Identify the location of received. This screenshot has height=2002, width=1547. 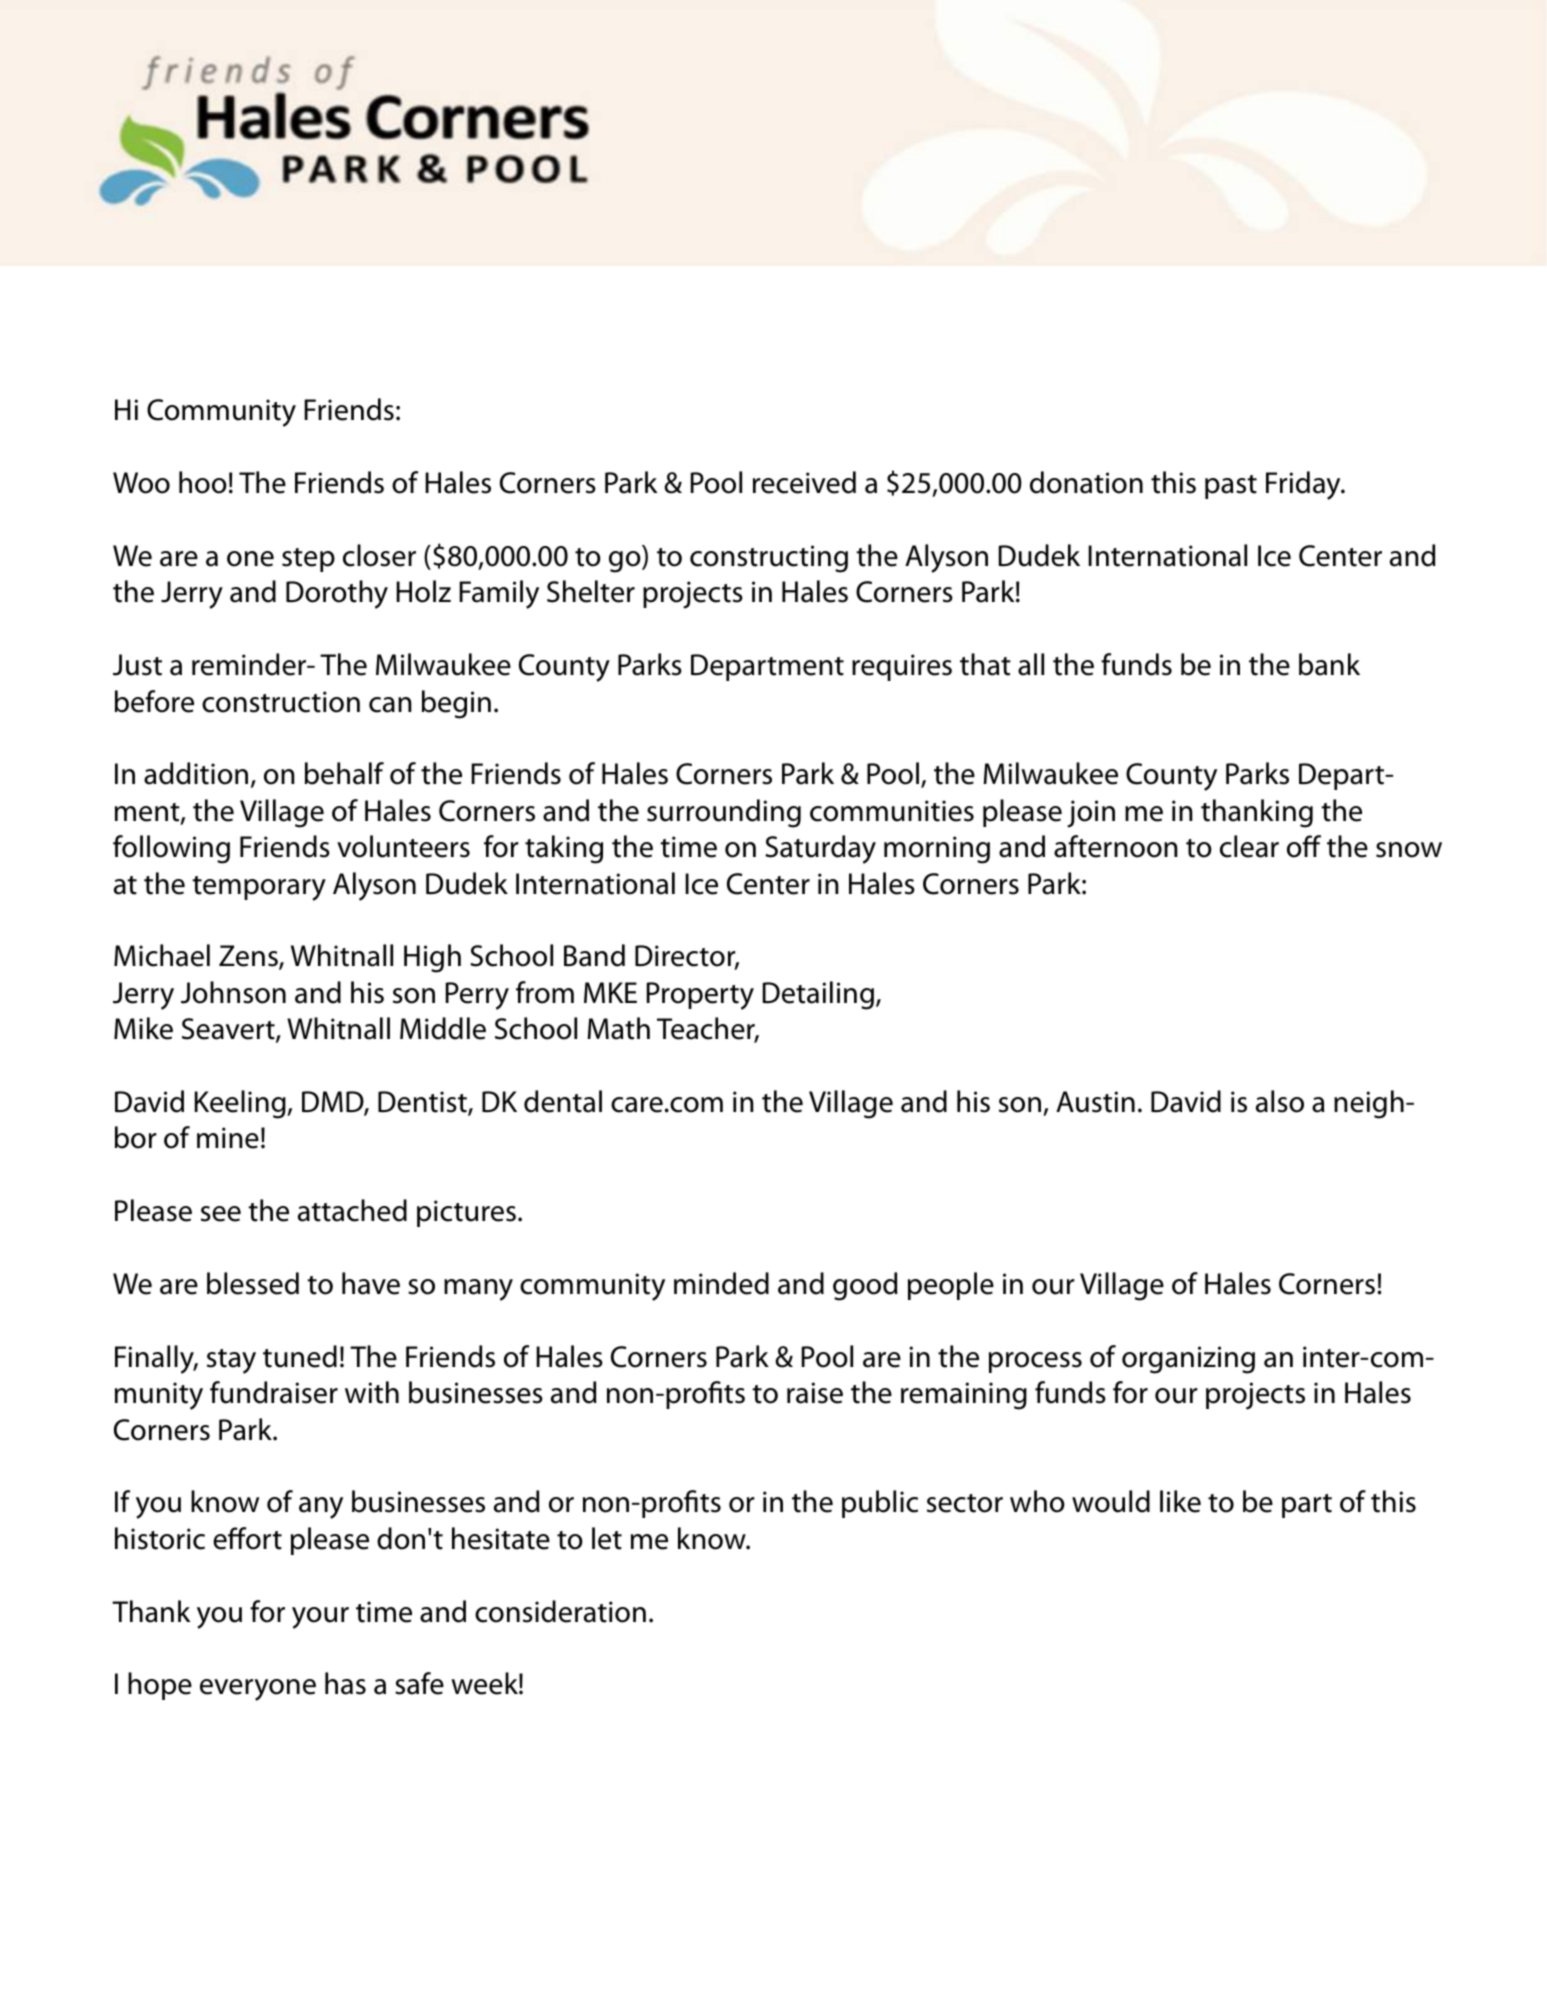
(804, 482).
